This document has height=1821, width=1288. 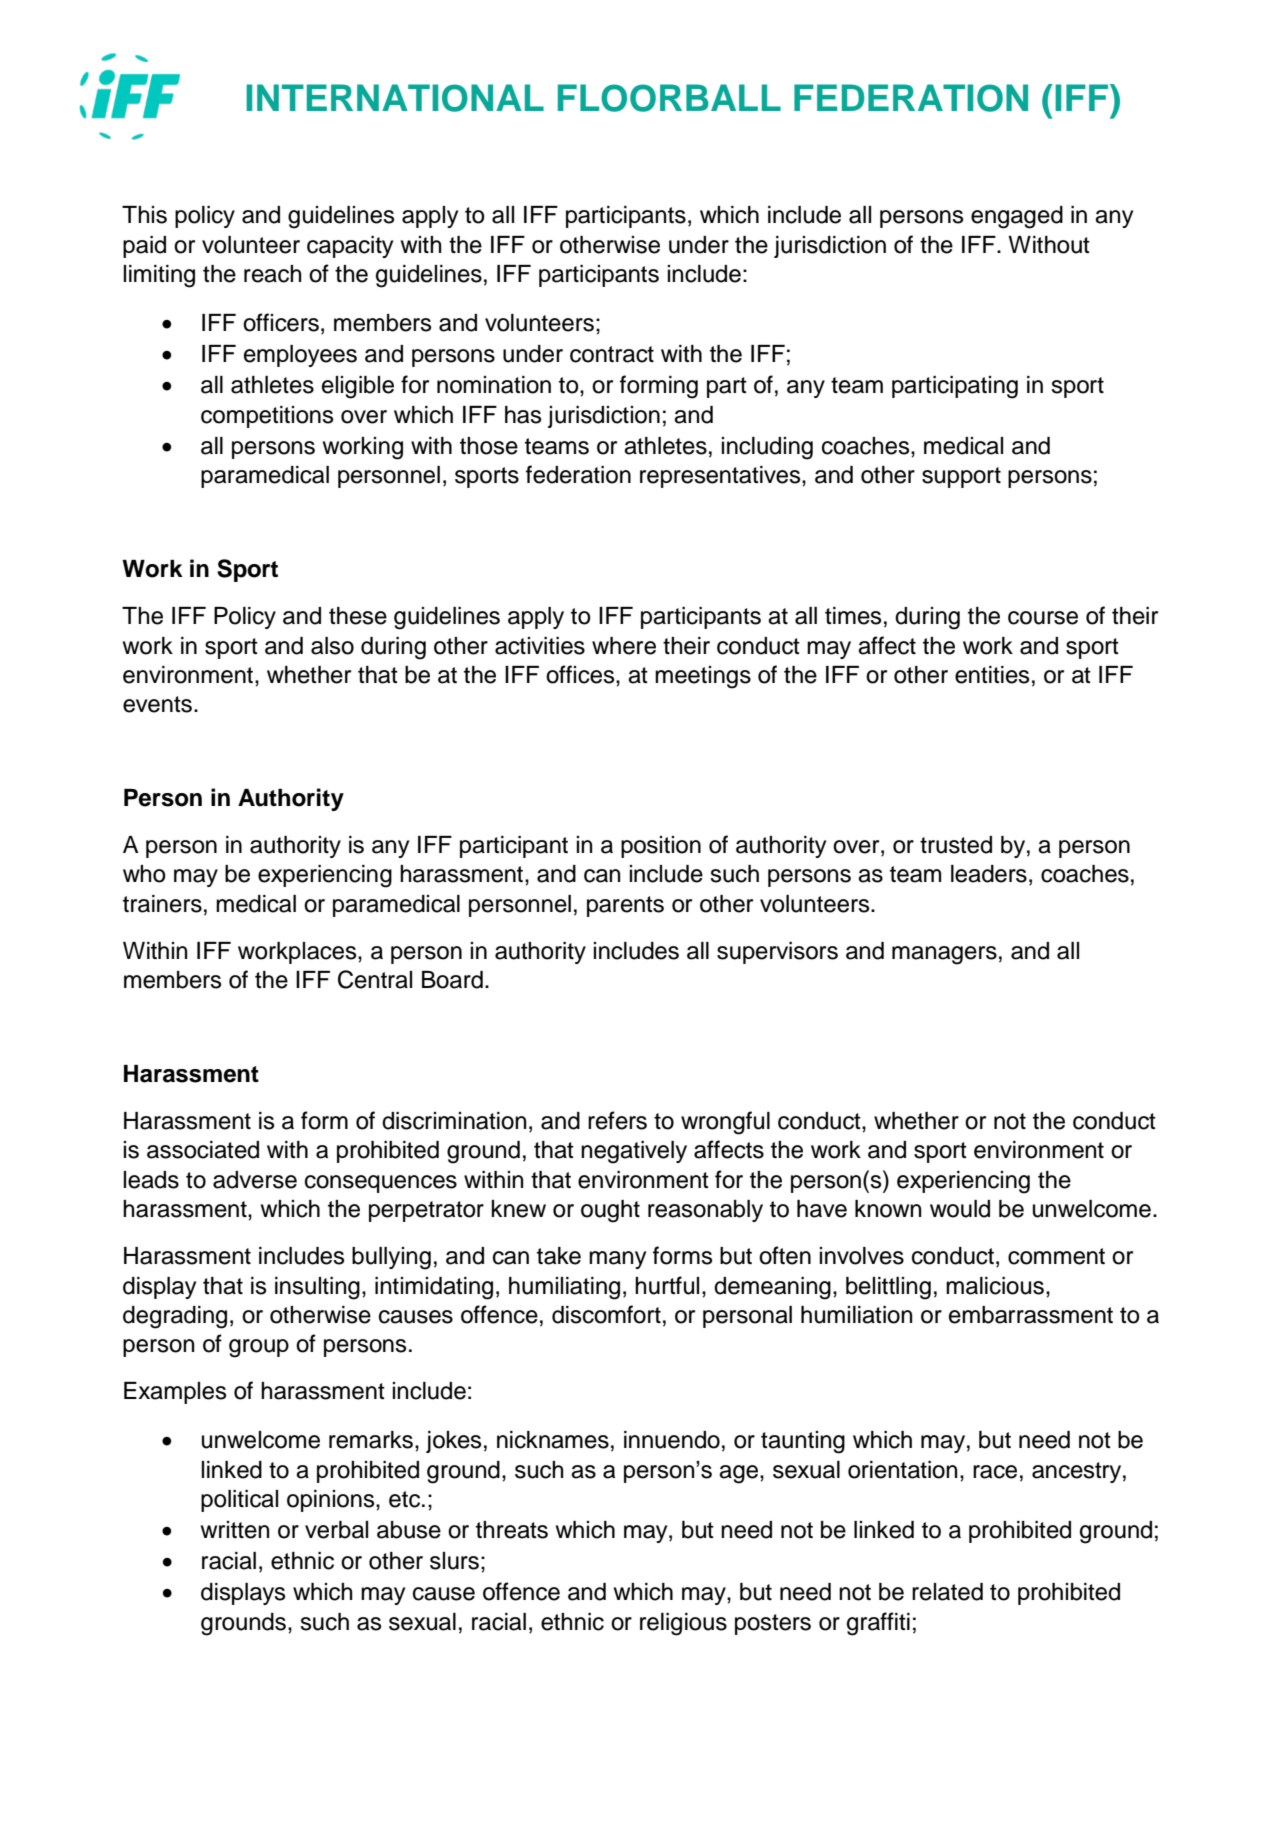 I want to click on This, so click(x=144, y=215).
